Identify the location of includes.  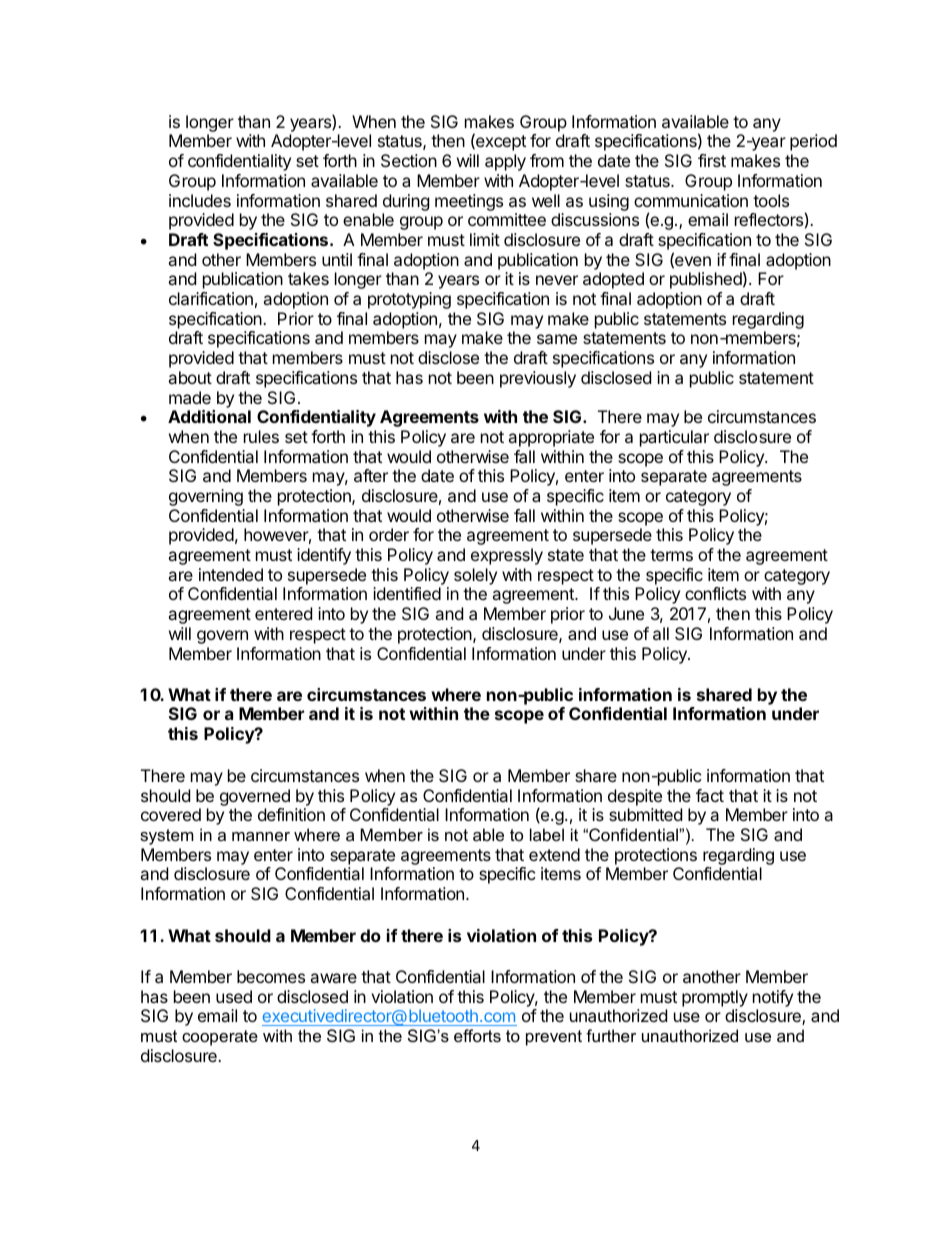
(200, 200).
